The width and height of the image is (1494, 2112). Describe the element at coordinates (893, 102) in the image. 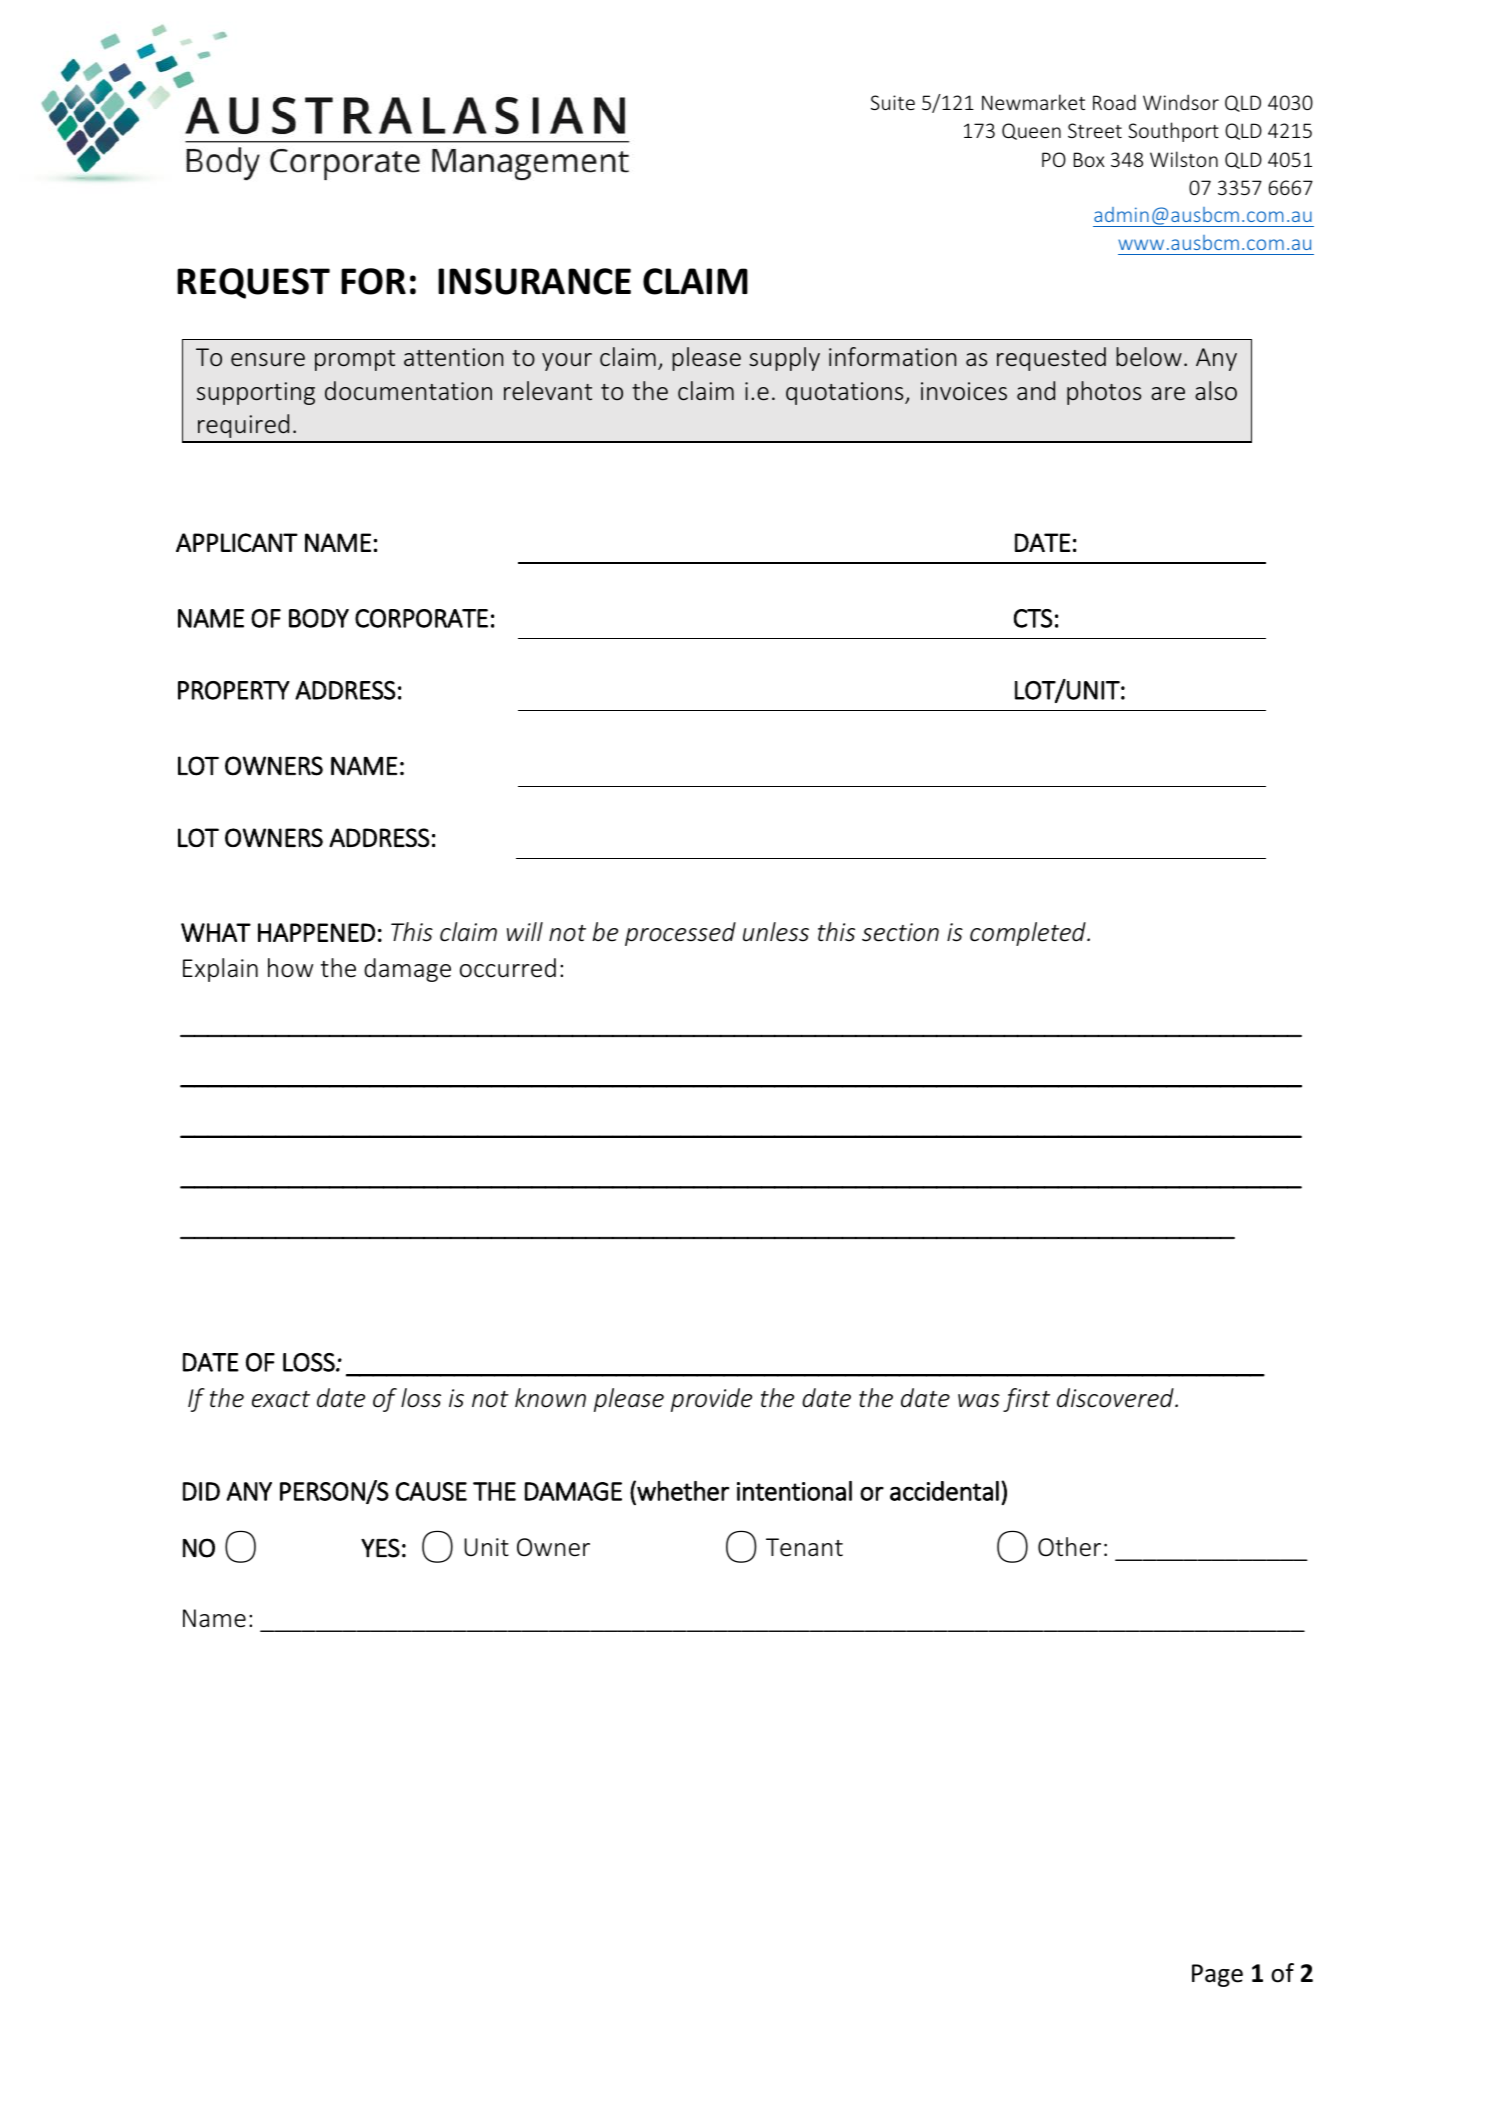

I see `Suite` at that location.
